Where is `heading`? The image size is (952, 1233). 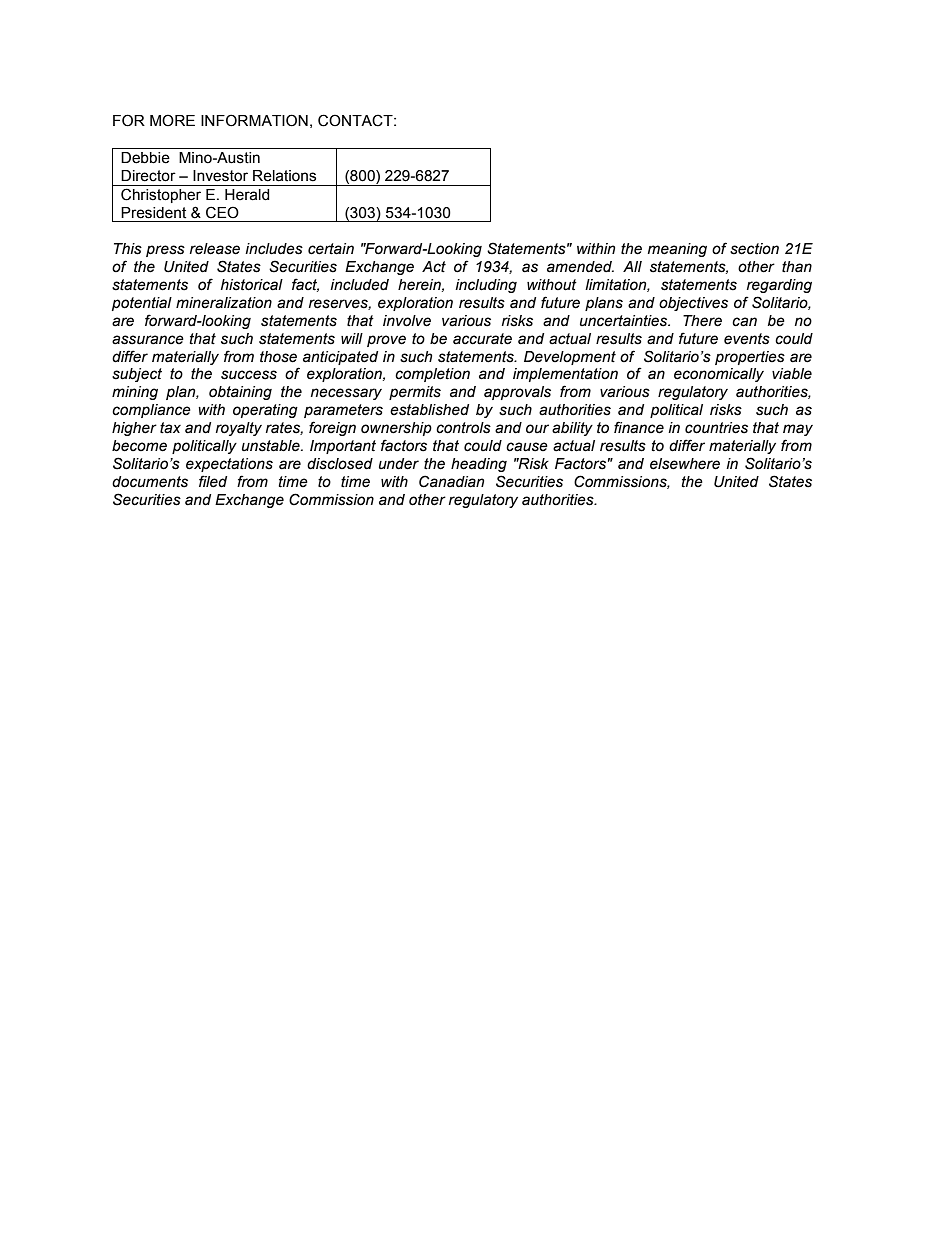
heading is located at coordinates (479, 465).
